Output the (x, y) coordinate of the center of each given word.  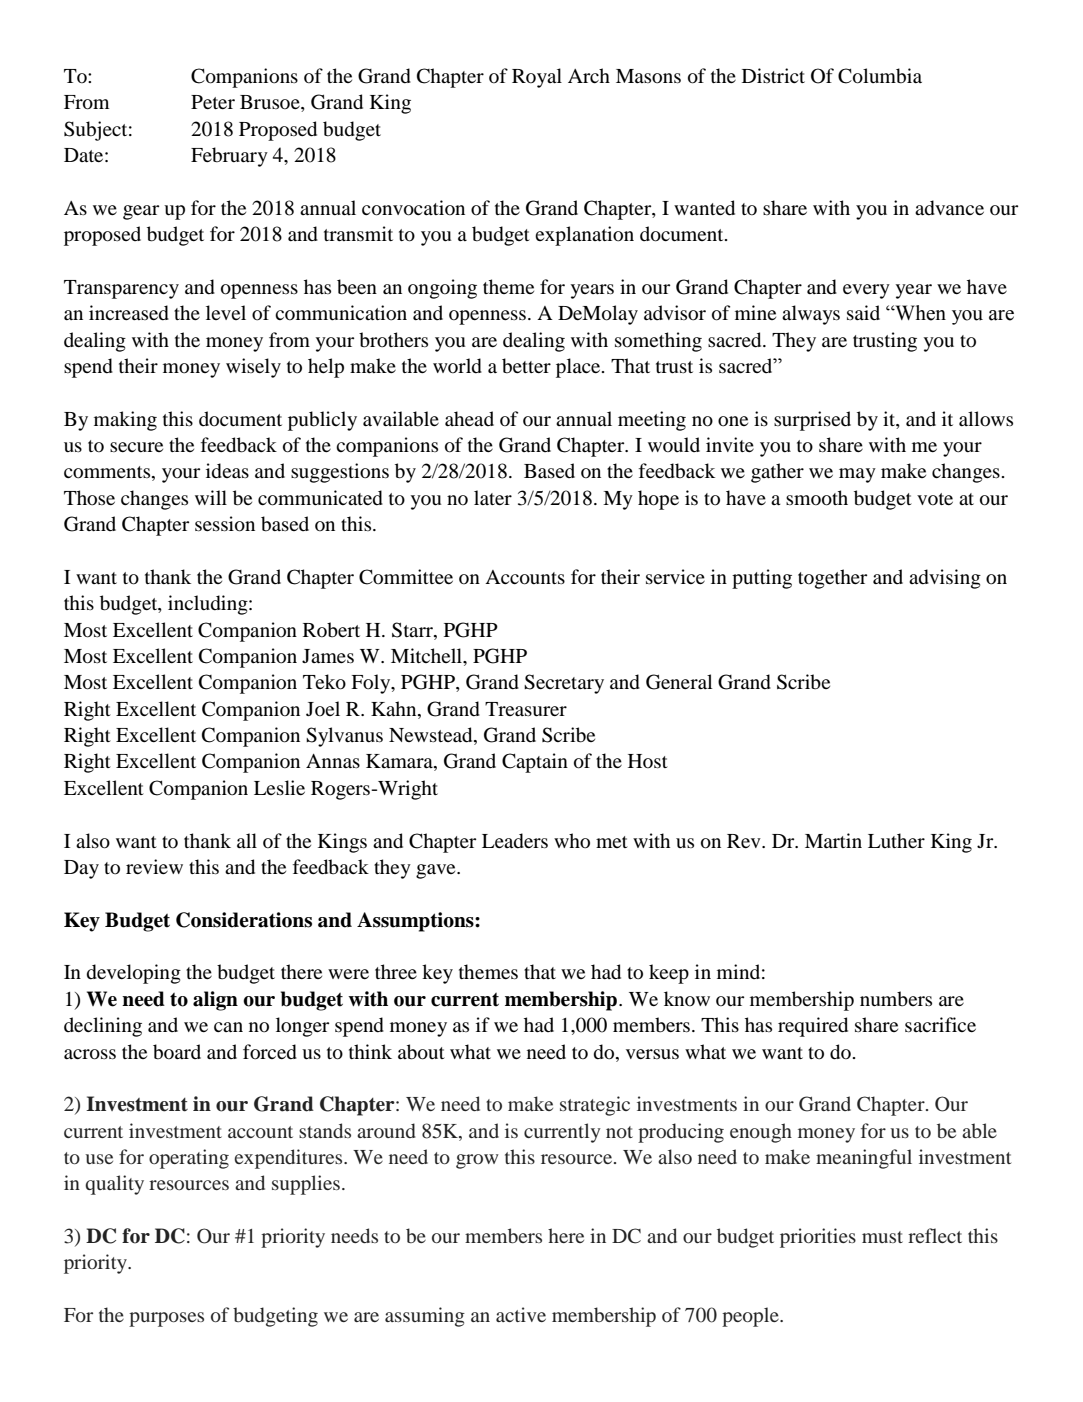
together (832, 579)
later (493, 497)
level (226, 312)
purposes (166, 1319)
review (154, 866)
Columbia (880, 76)
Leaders (515, 841)
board (177, 1052)
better (526, 366)
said (863, 312)
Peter (213, 102)
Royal (537, 78)
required (813, 1027)
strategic (595, 1106)
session (225, 524)
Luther (896, 840)
